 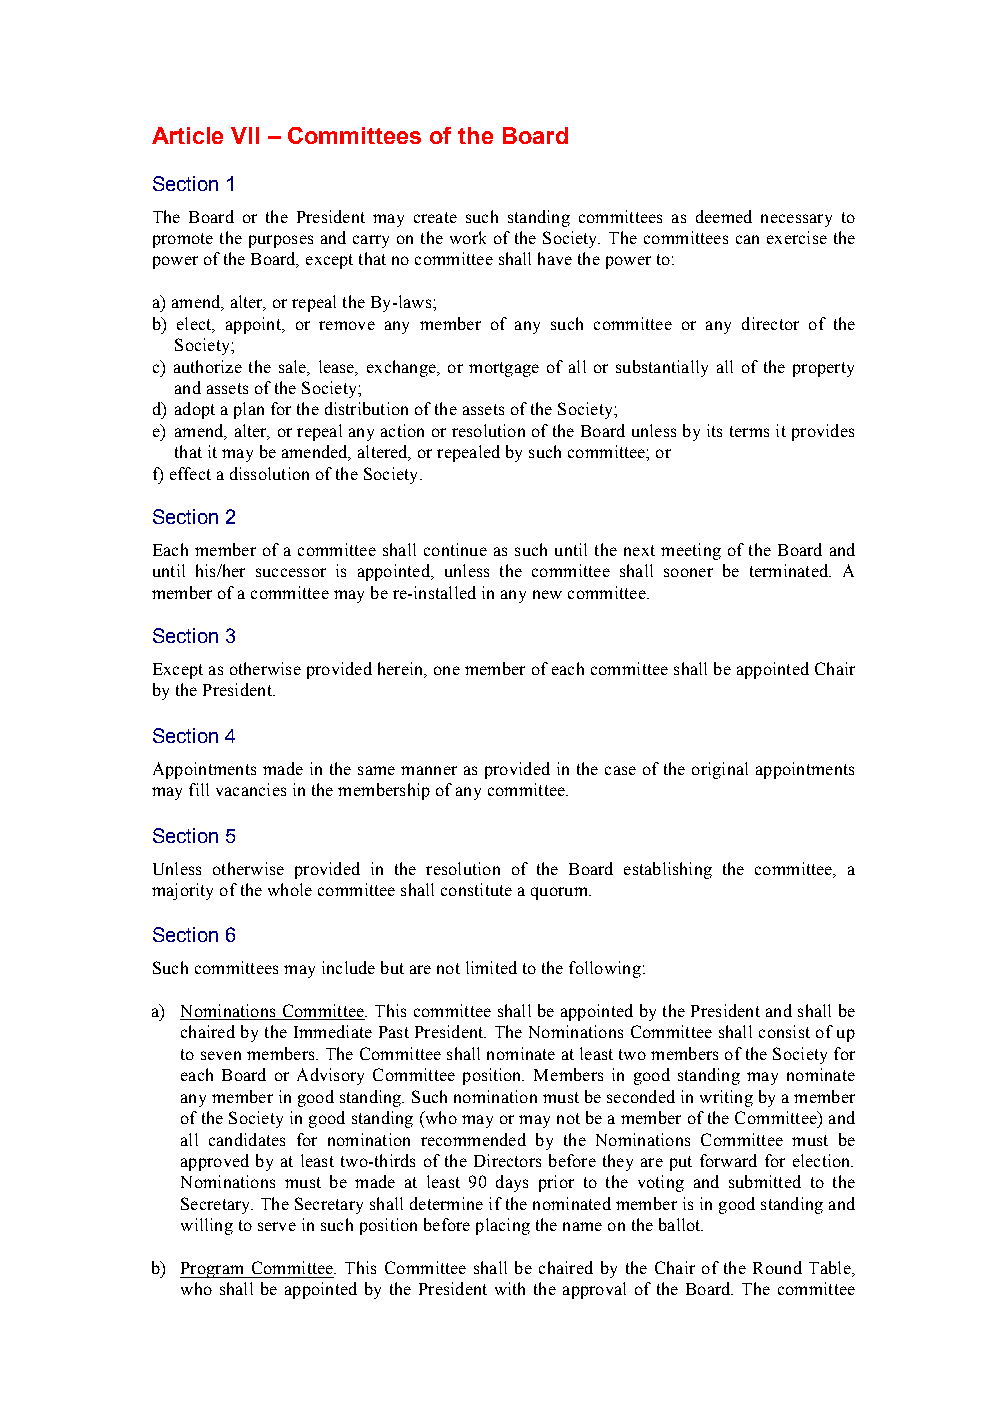 What do you see at coordinates (245, 135) in the screenshot?
I see `VII` at bounding box center [245, 135].
